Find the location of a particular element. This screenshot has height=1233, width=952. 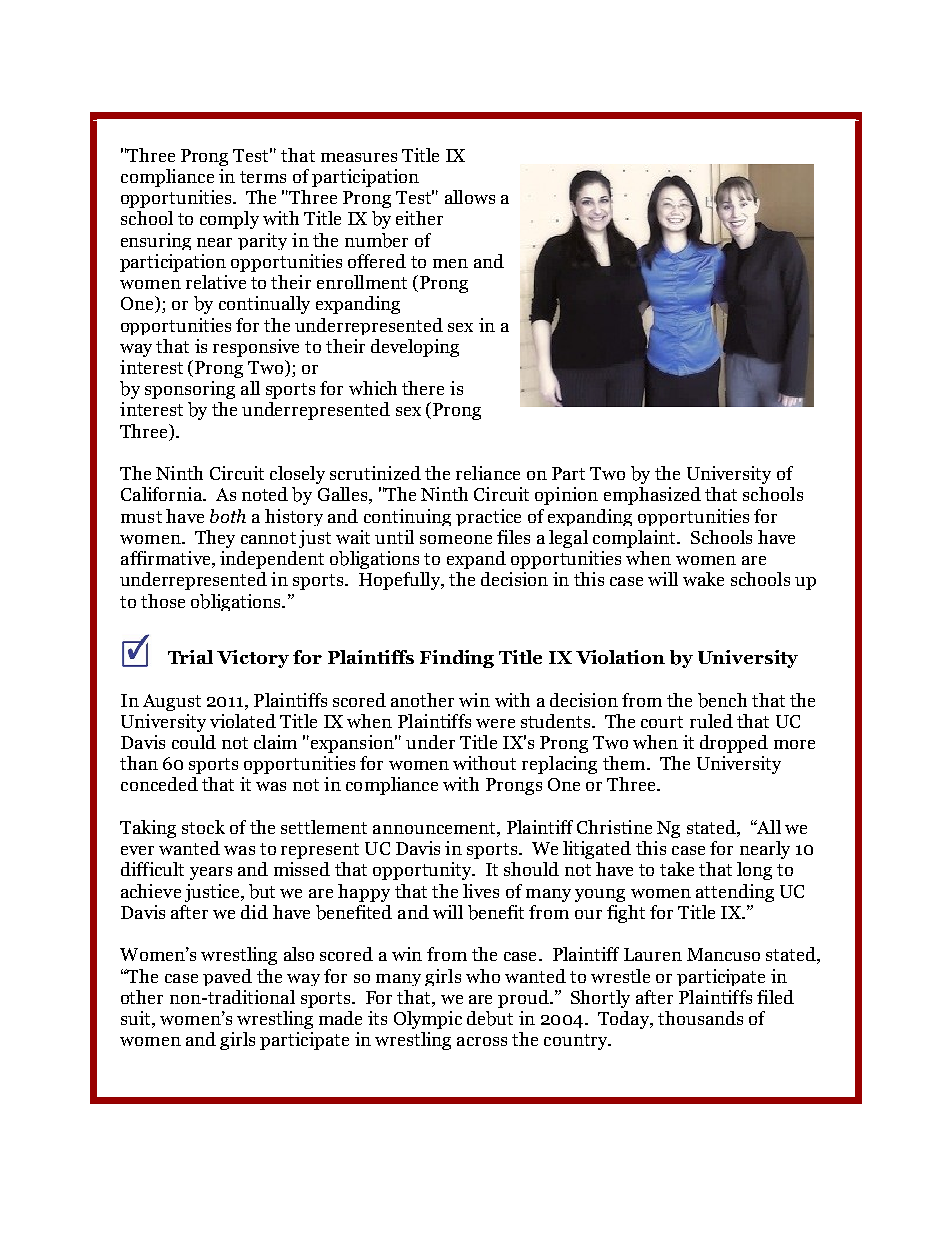

Hopefully is located at coordinates (401, 581).
